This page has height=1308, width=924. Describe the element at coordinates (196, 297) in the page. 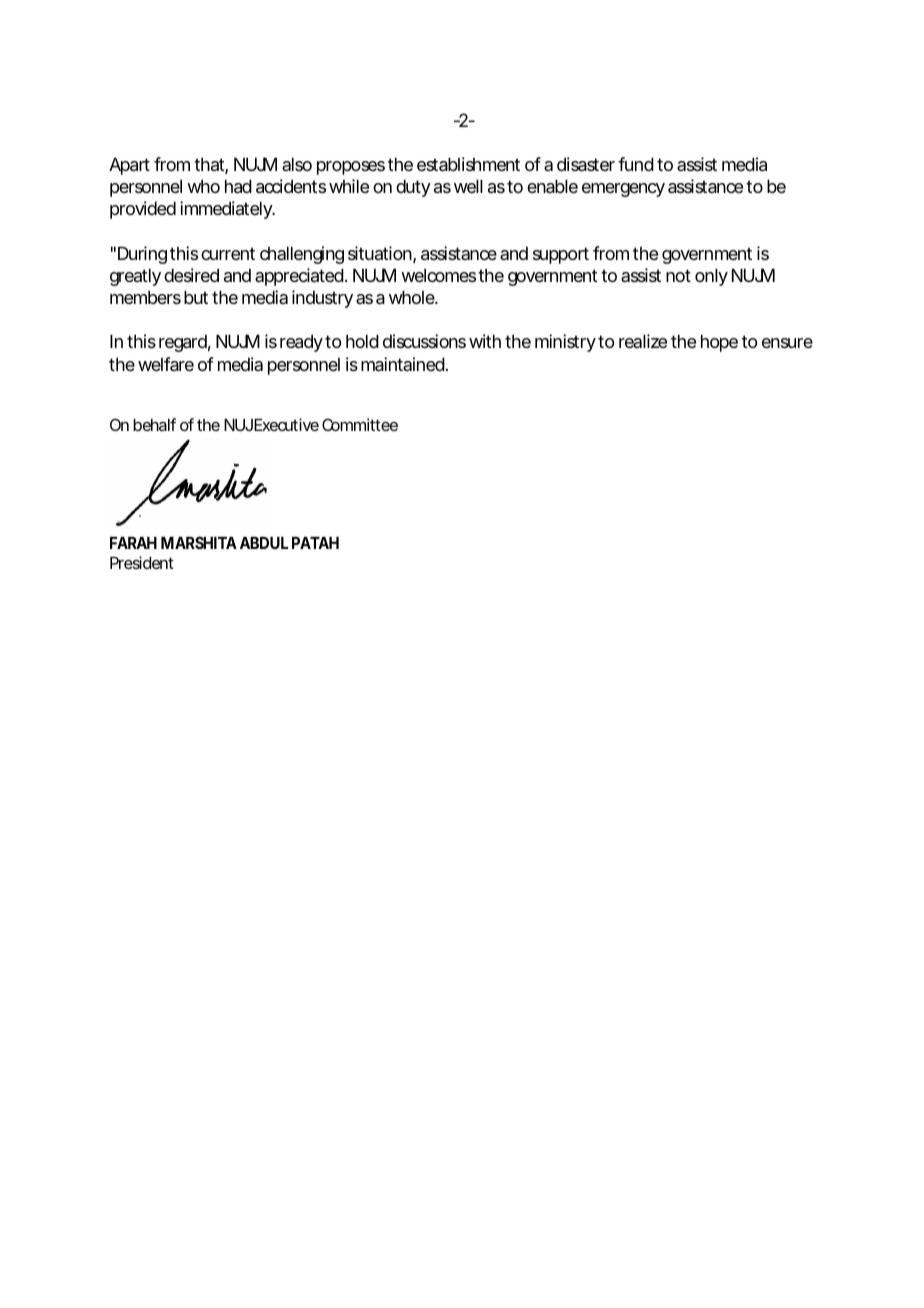

I see `but` at that location.
